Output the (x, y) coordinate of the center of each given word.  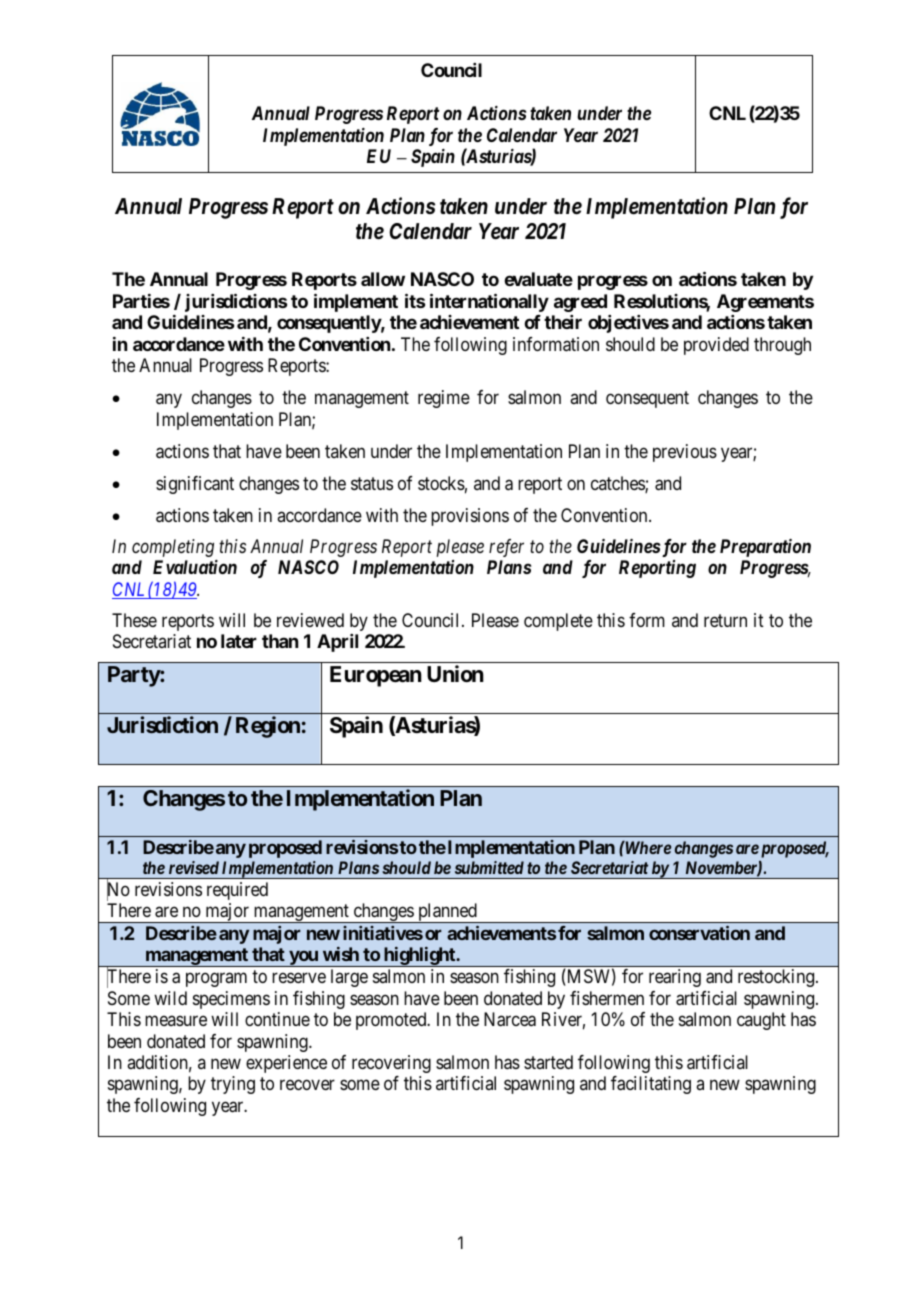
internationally (489, 302)
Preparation (765, 548)
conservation (699, 933)
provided (716, 346)
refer (506, 548)
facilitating (651, 1085)
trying (233, 1085)
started (548, 1062)
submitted (489, 867)
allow (383, 279)
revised (194, 867)
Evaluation (195, 567)
